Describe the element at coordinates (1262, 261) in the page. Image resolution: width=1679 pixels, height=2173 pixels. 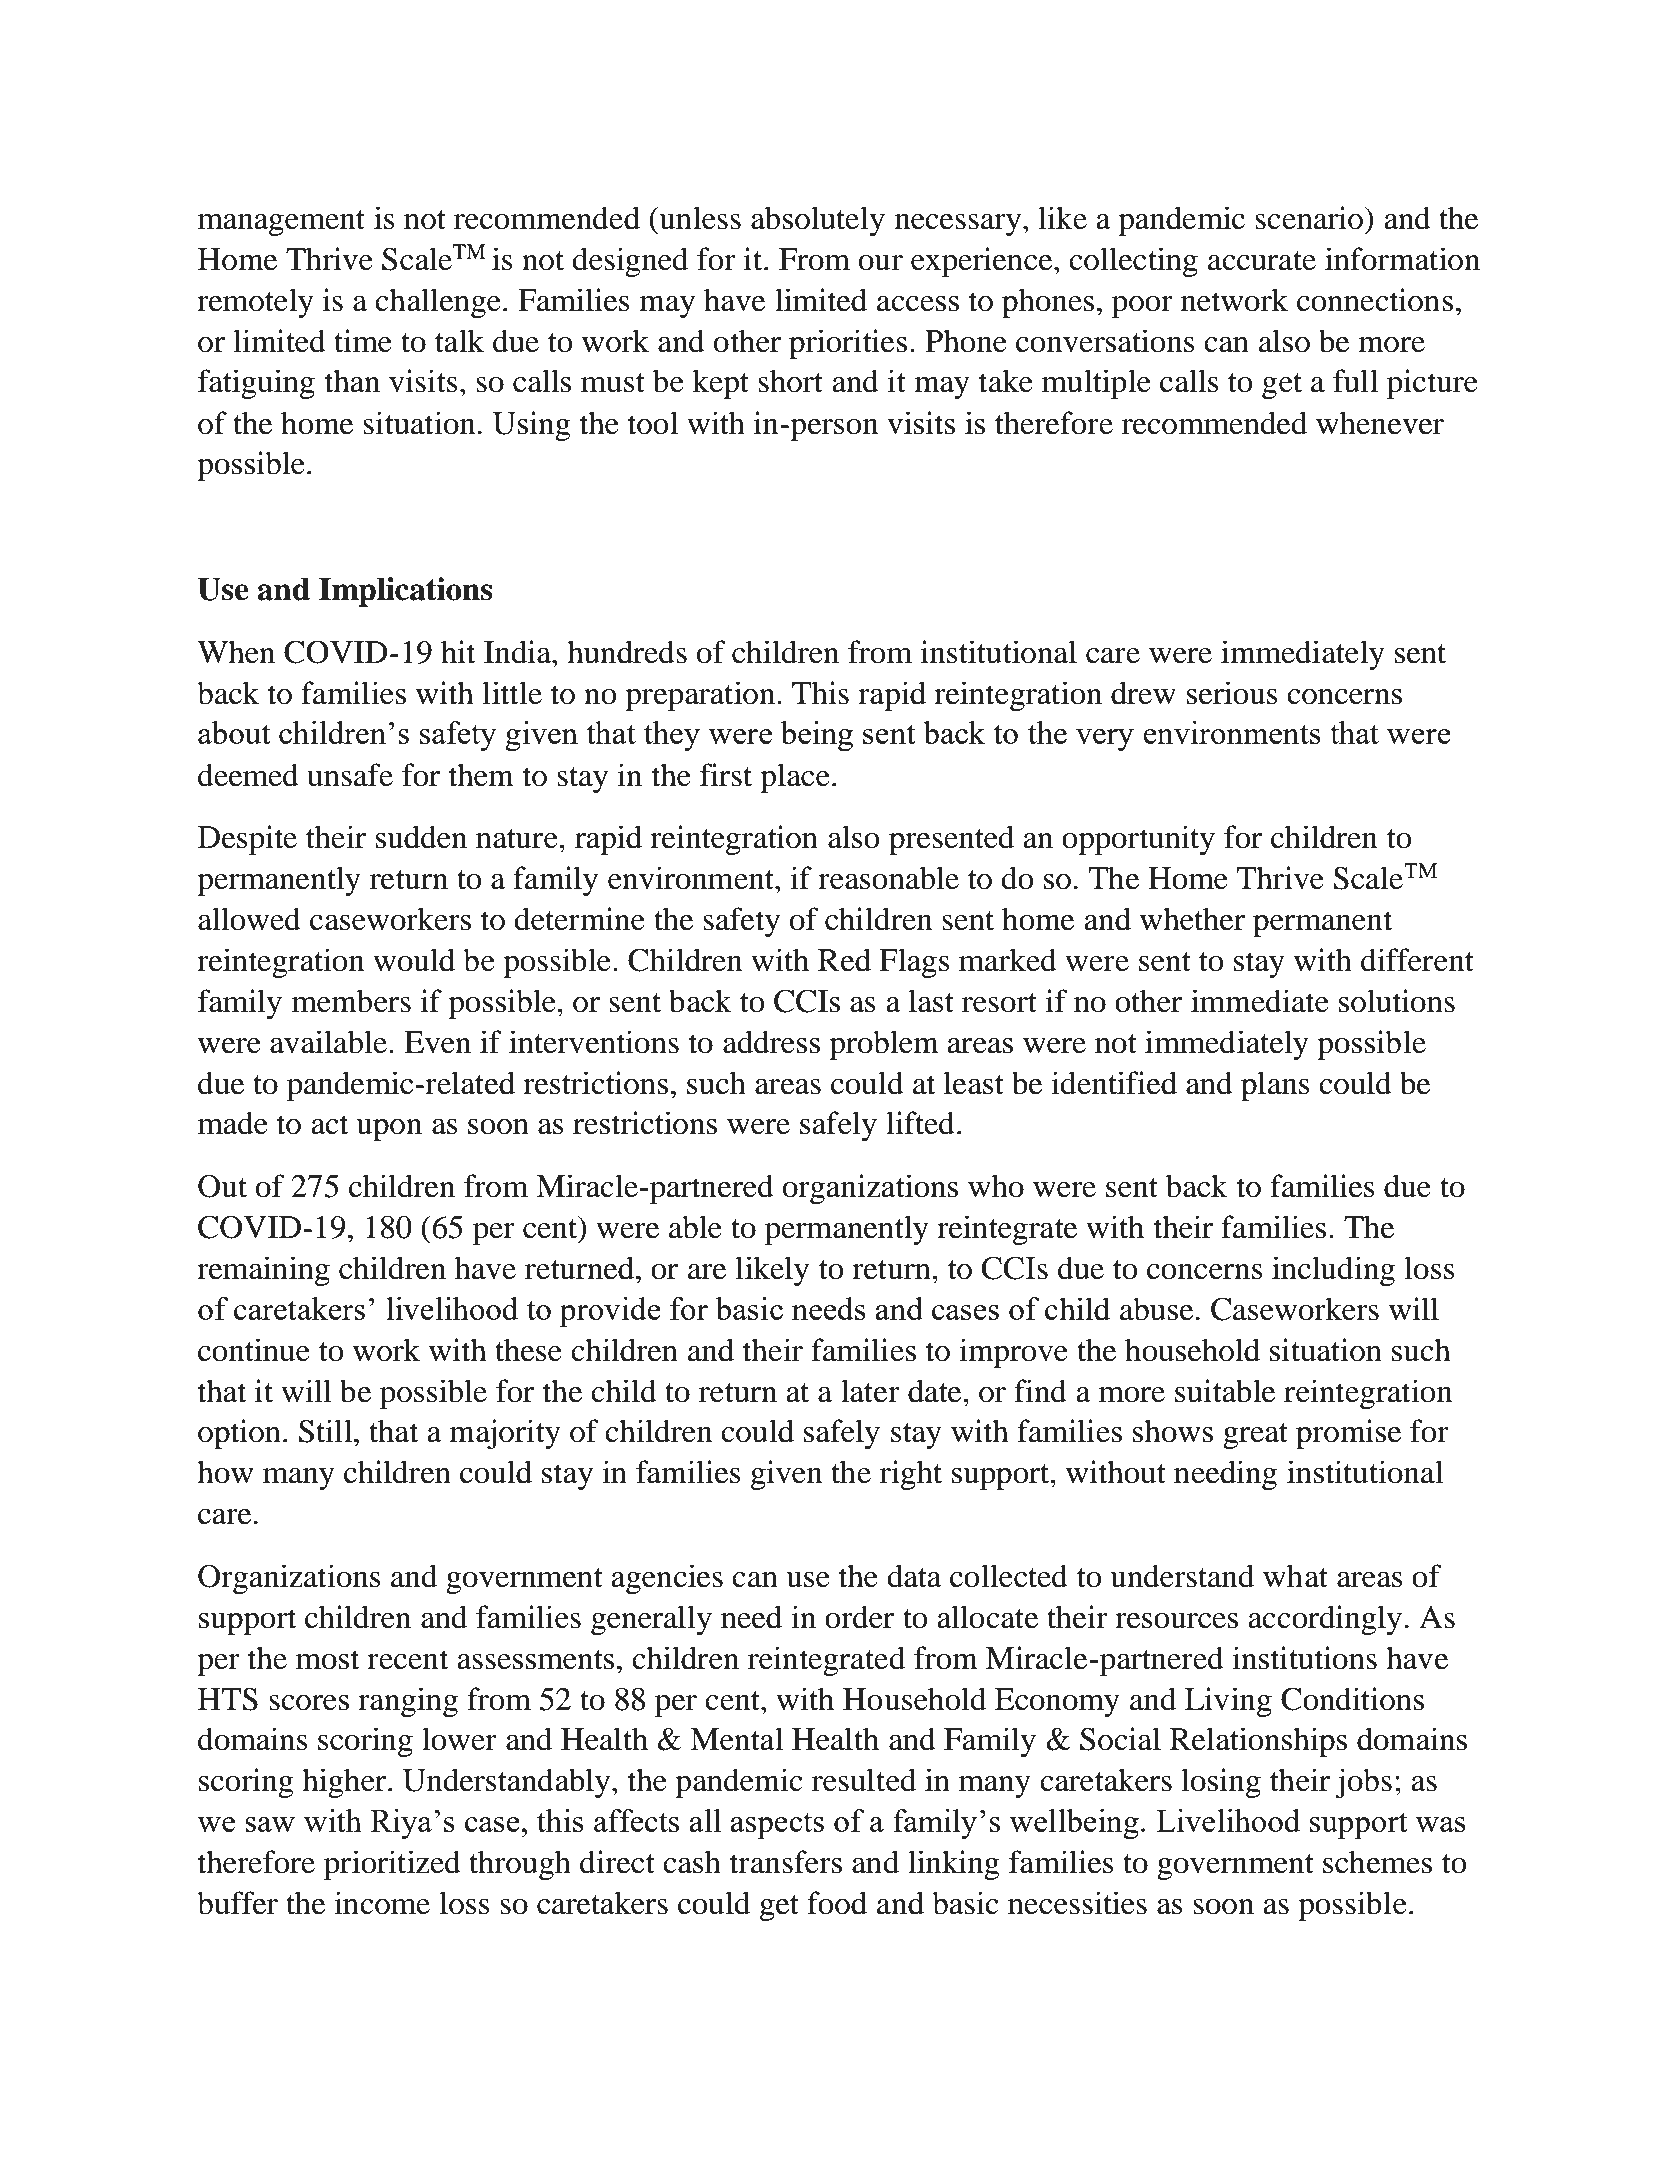
I see `accurate` at that location.
